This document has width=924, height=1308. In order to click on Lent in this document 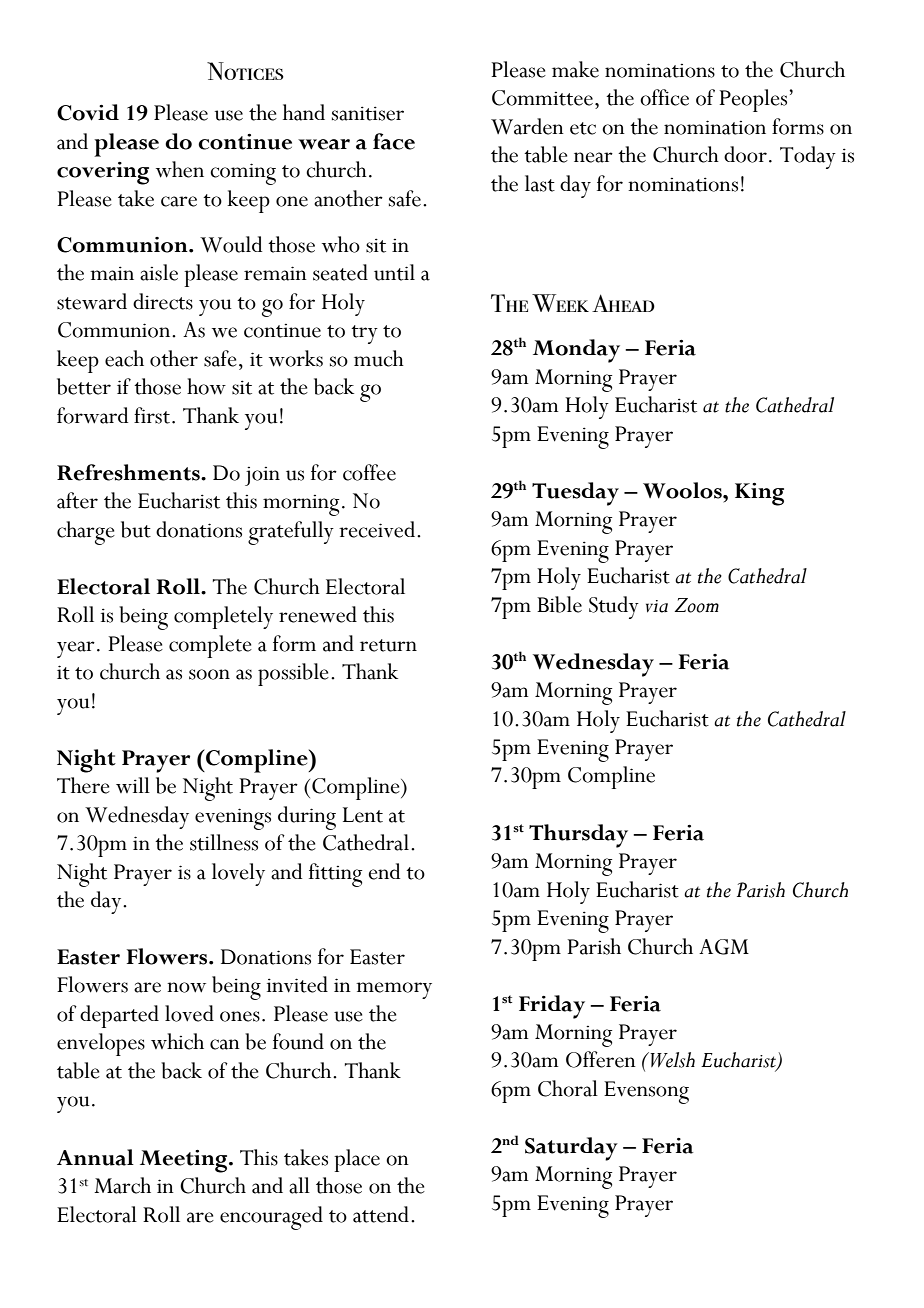, I will do `click(363, 815)`.
